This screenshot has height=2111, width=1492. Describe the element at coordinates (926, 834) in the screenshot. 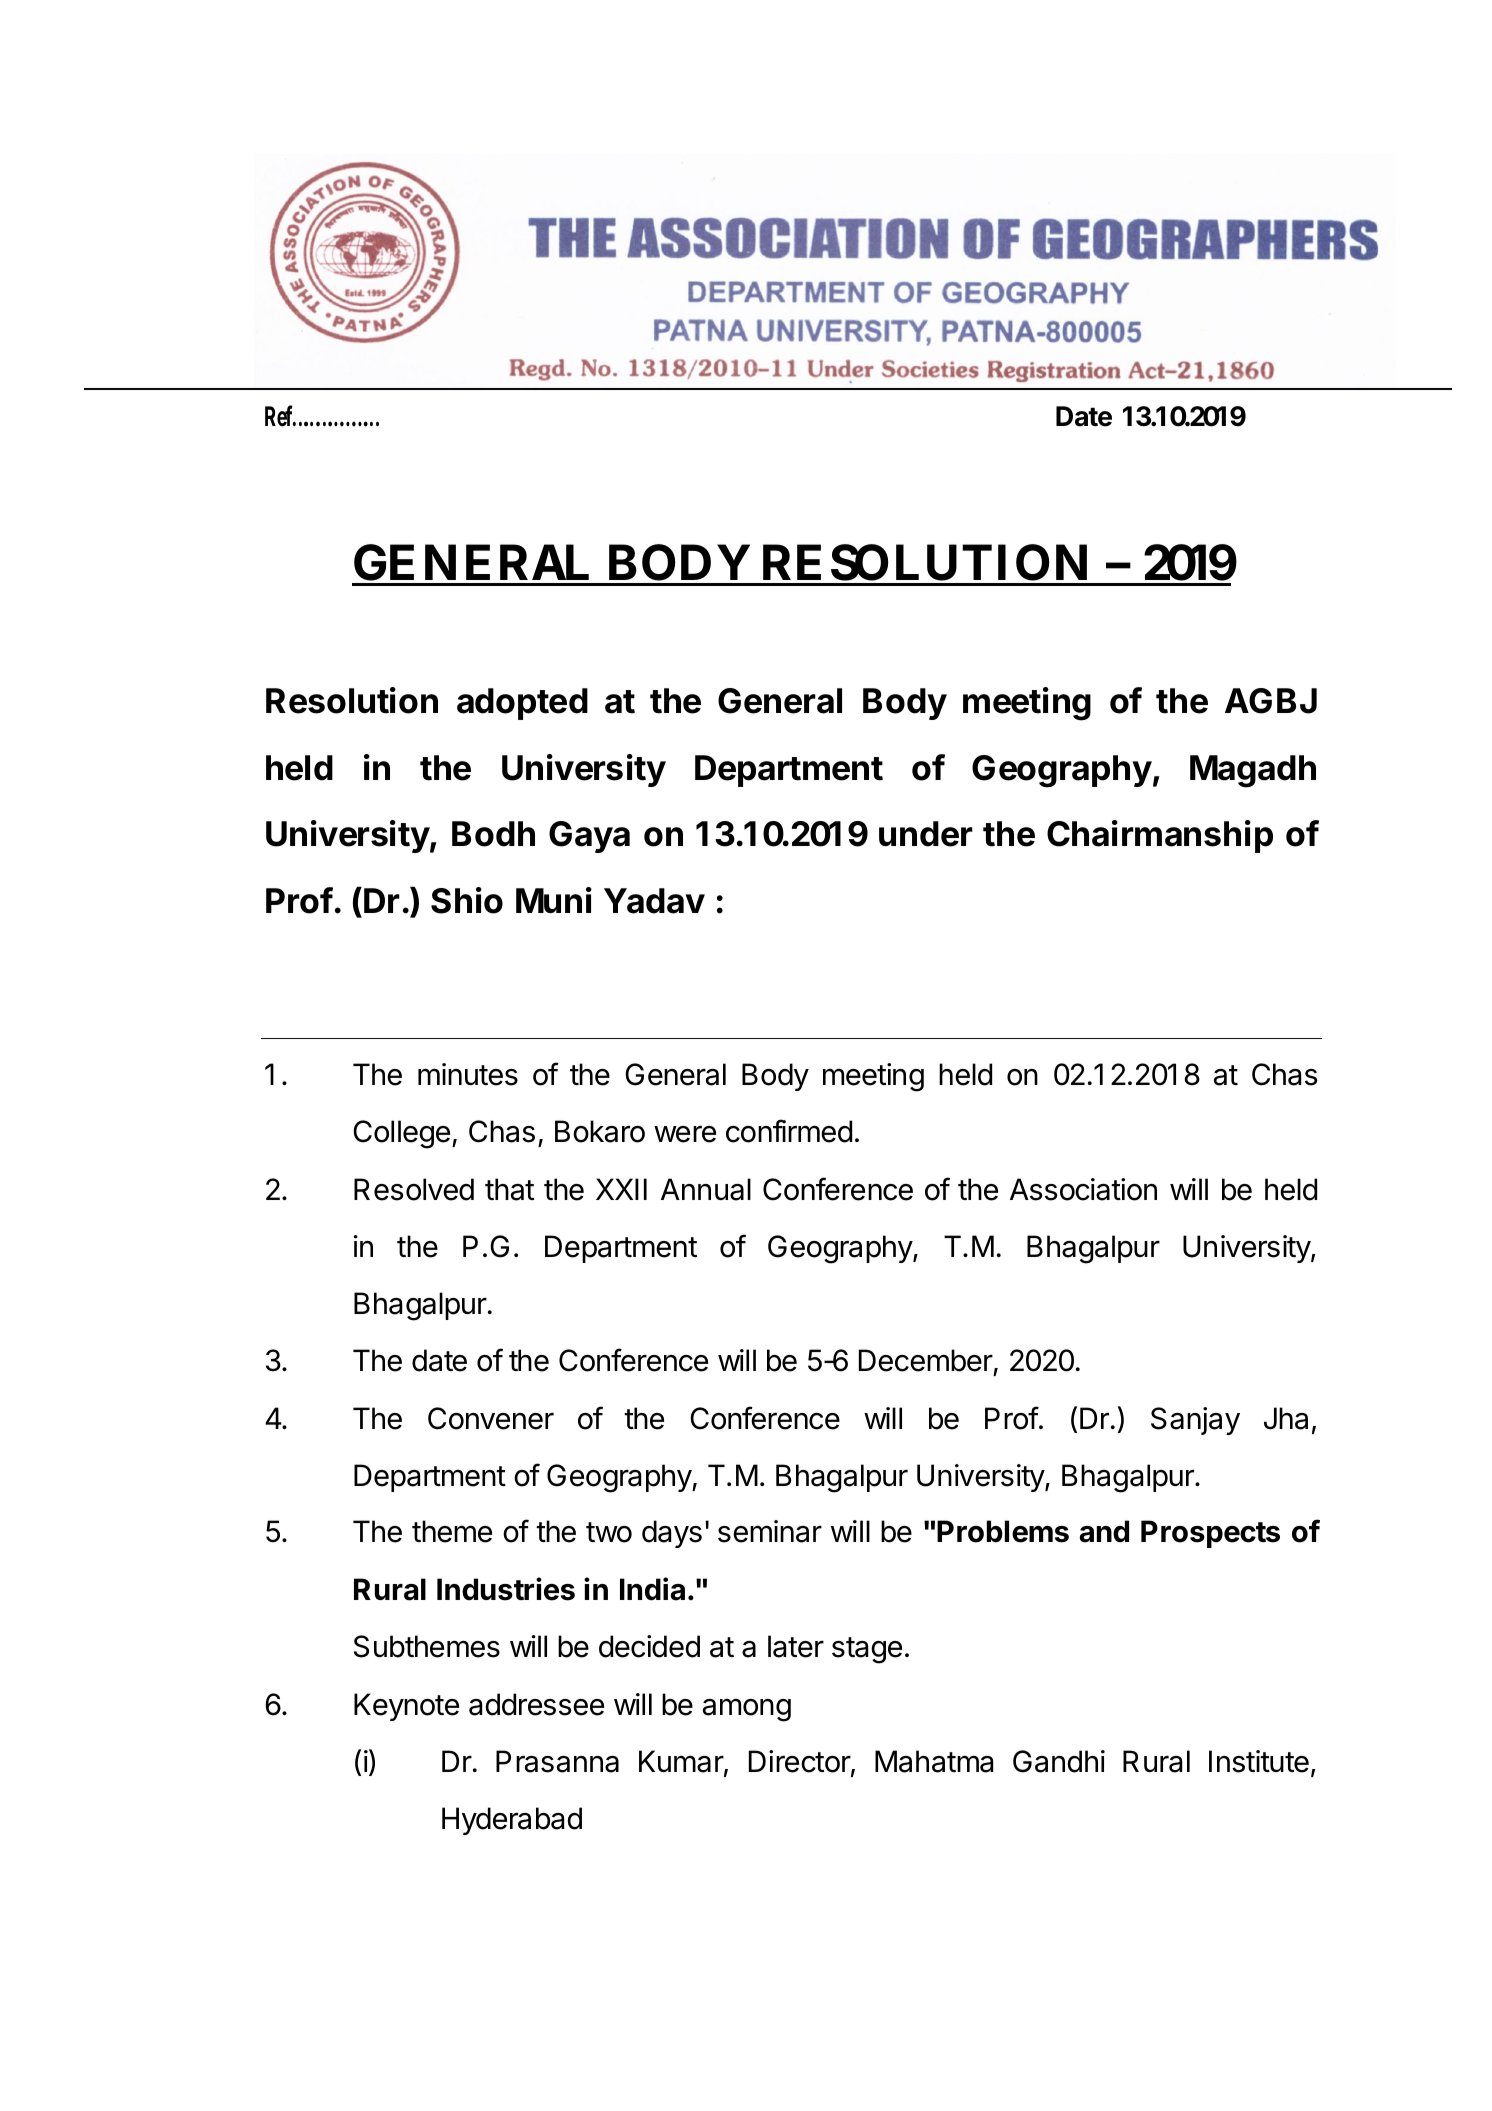

I see `under` at that location.
